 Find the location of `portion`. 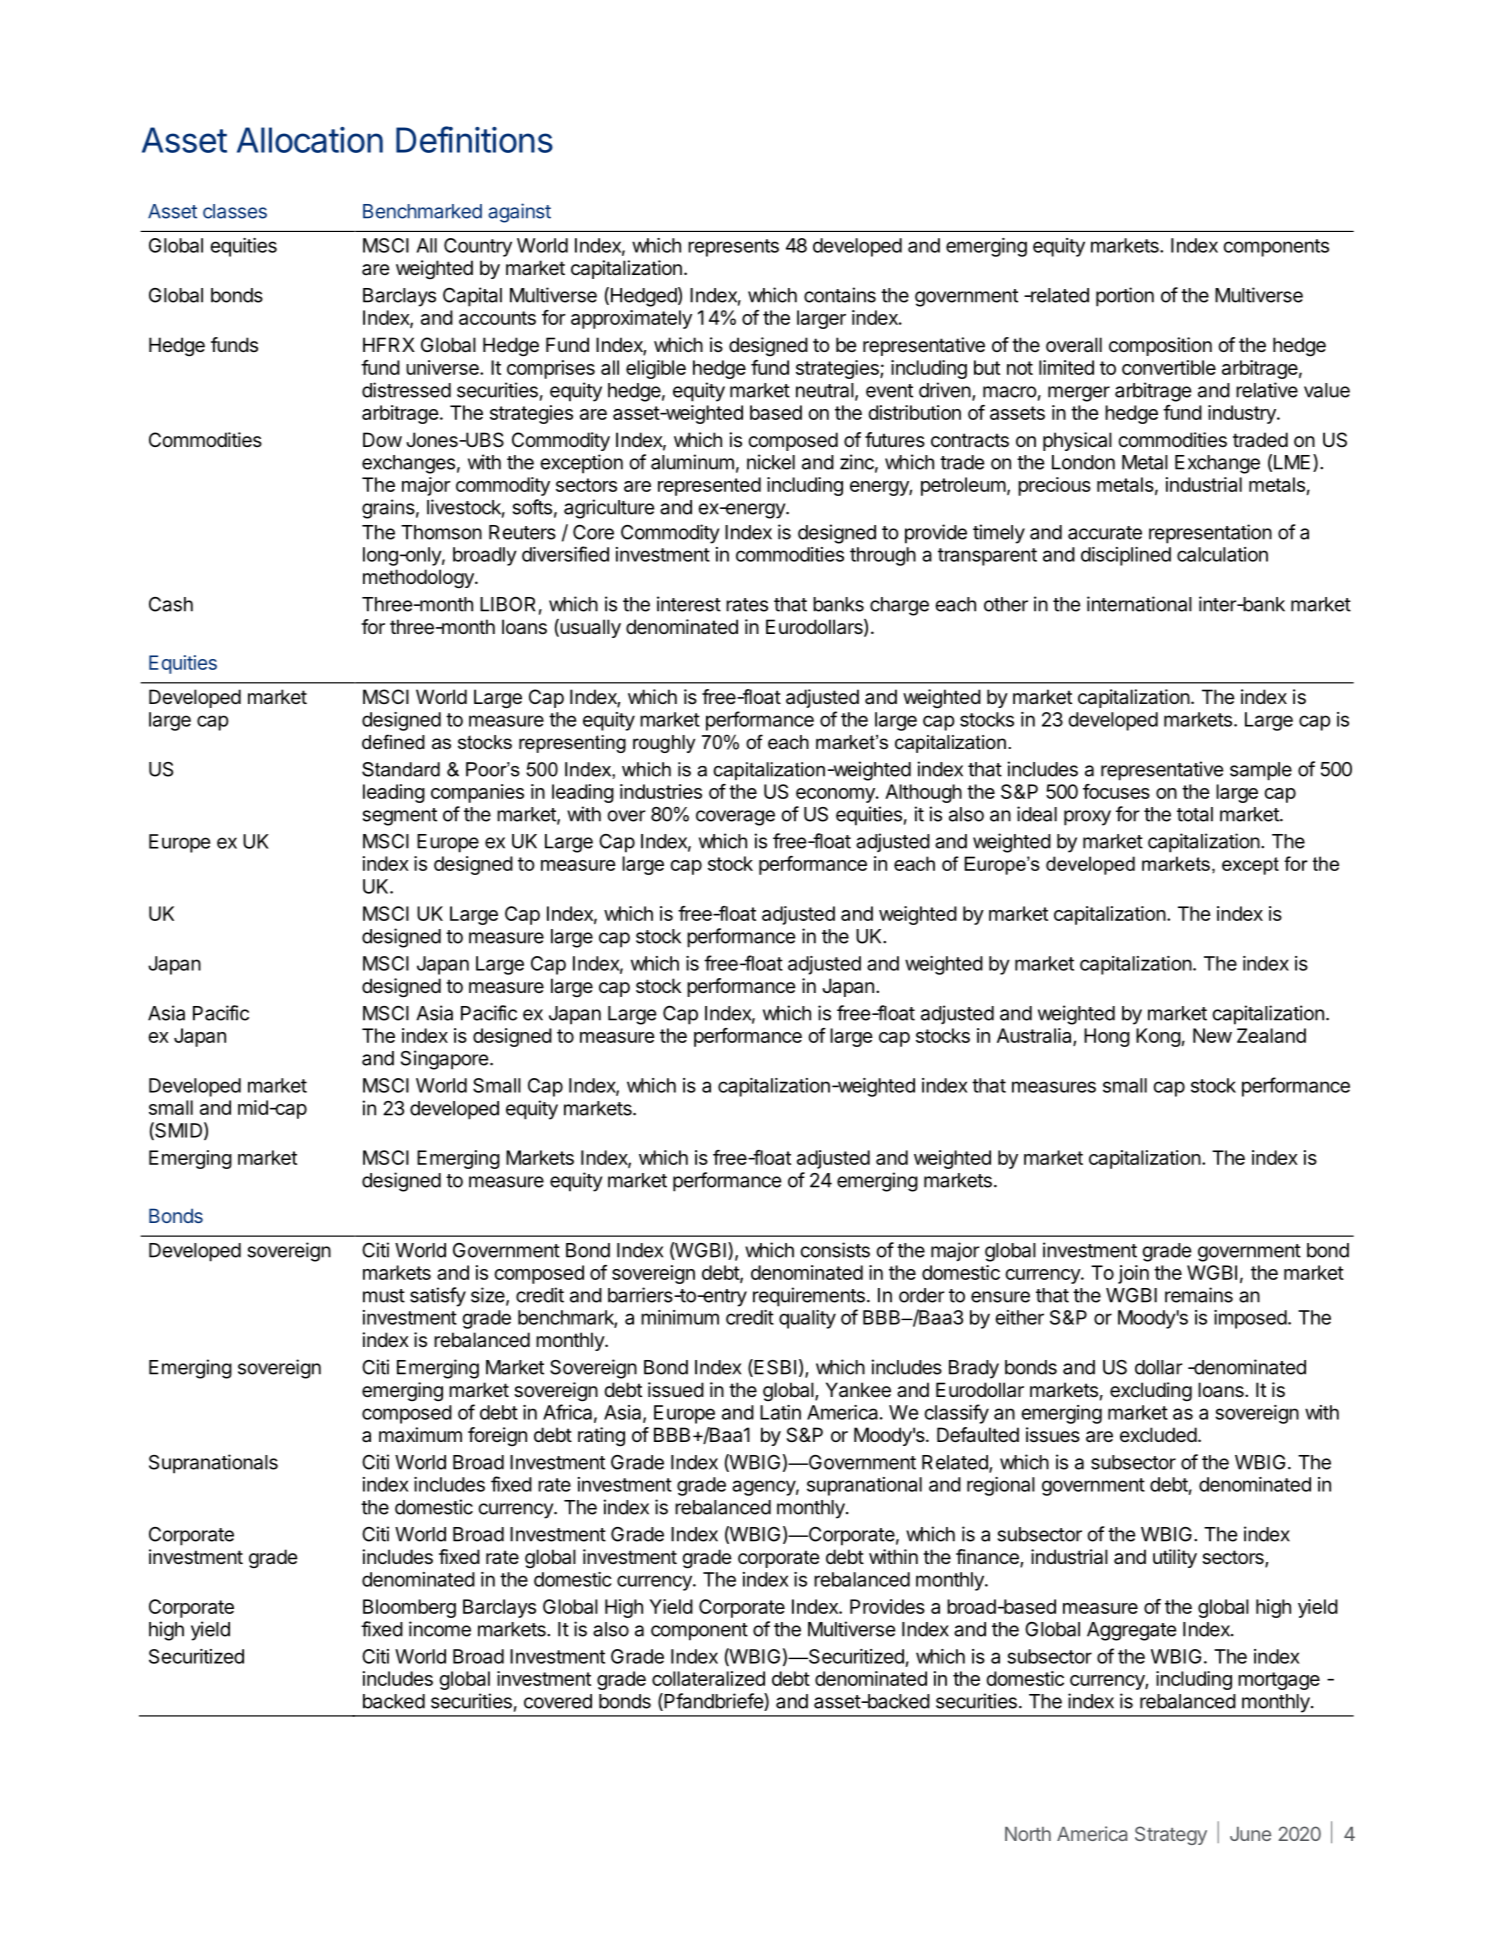

portion is located at coordinates (1125, 297).
